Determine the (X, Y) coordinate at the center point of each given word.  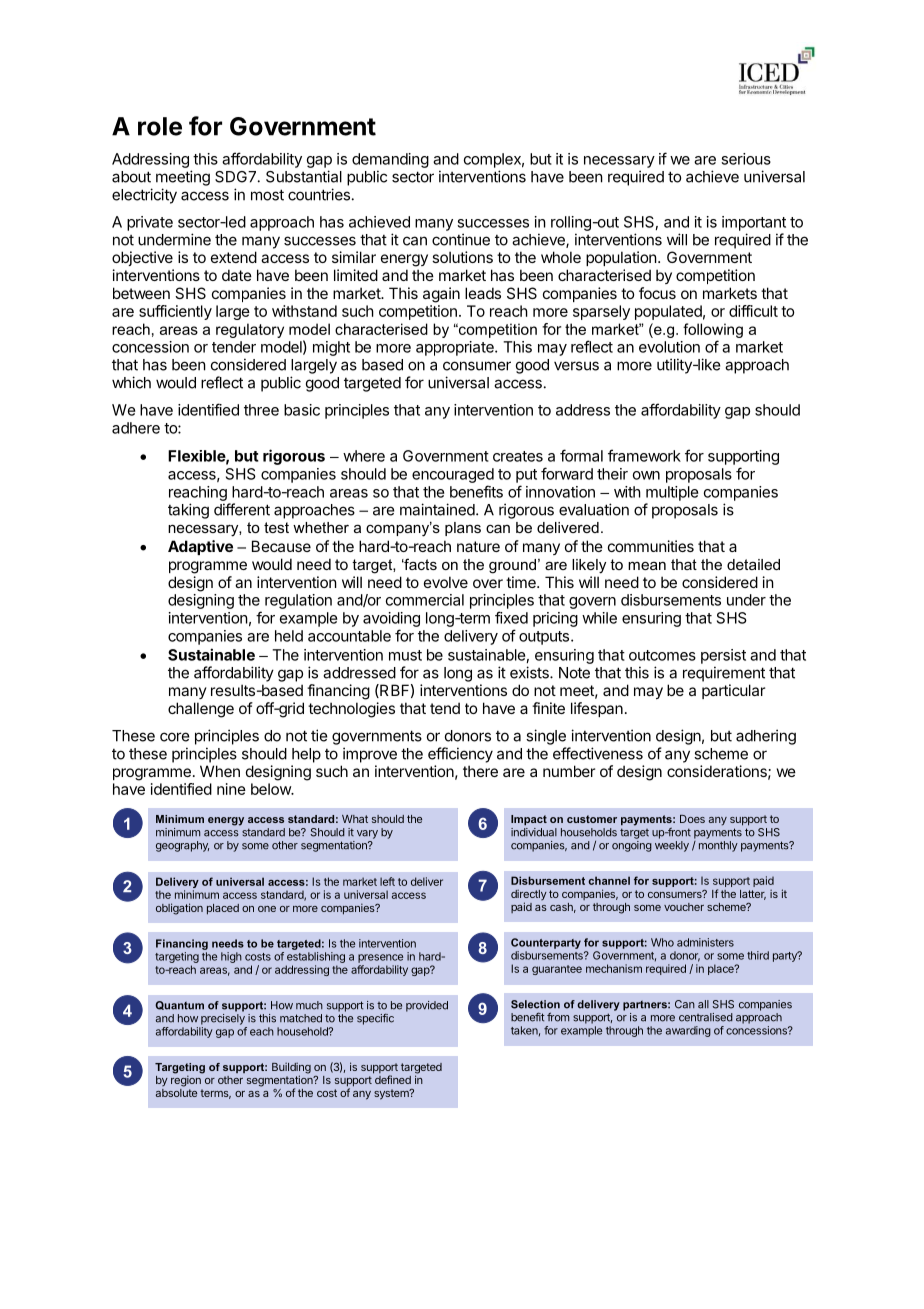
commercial (425, 600)
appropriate (456, 348)
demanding (390, 160)
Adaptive (200, 547)
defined (392, 1078)
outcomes (662, 655)
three (261, 410)
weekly (672, 846)
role (160, 126)
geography (182, 846)
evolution (669, 347)
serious (746, 159)
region (187, 1080)
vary (367, 834)
